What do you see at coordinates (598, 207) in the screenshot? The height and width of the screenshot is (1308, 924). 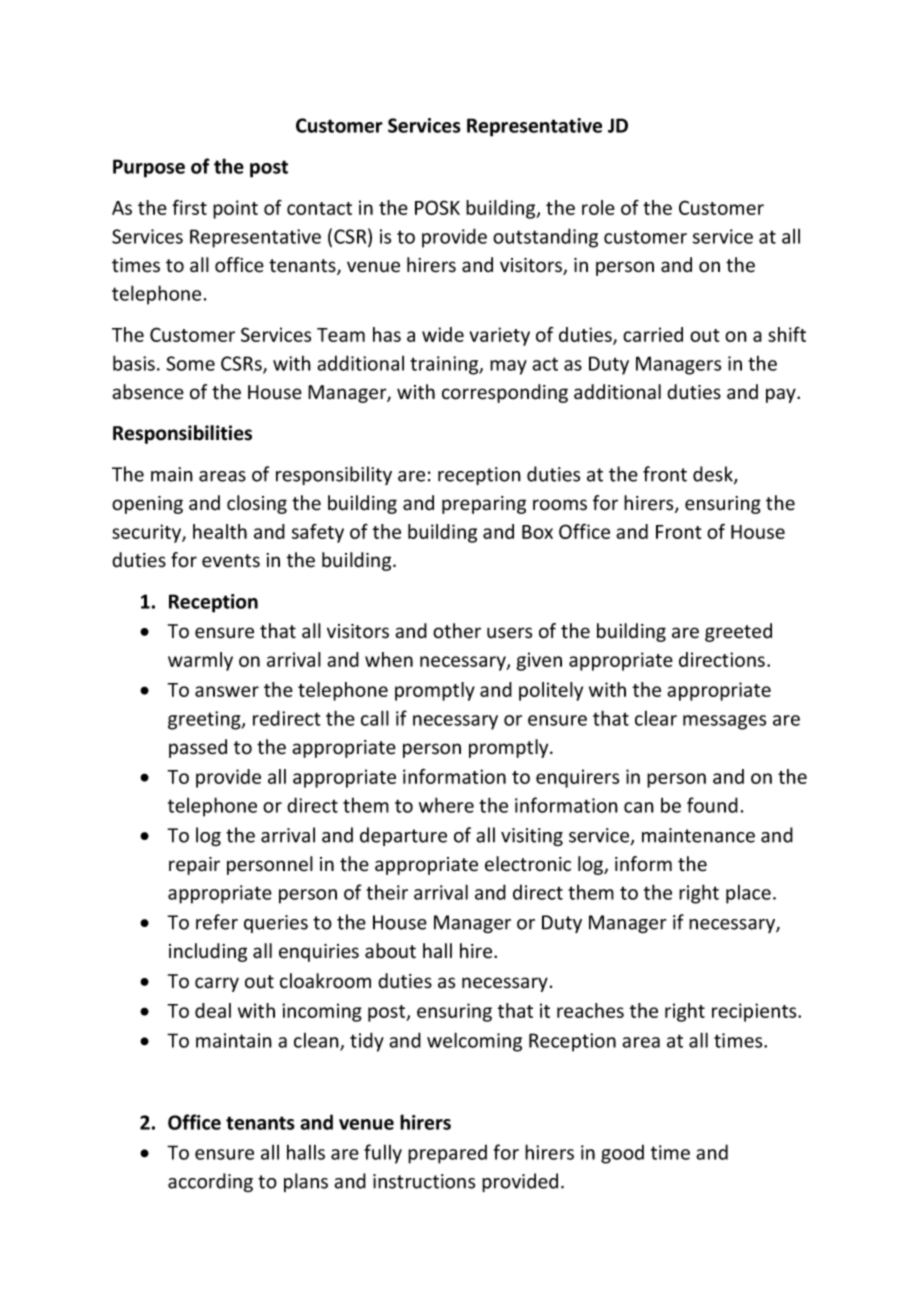 I see `role` at bounding box center [598, 207].
